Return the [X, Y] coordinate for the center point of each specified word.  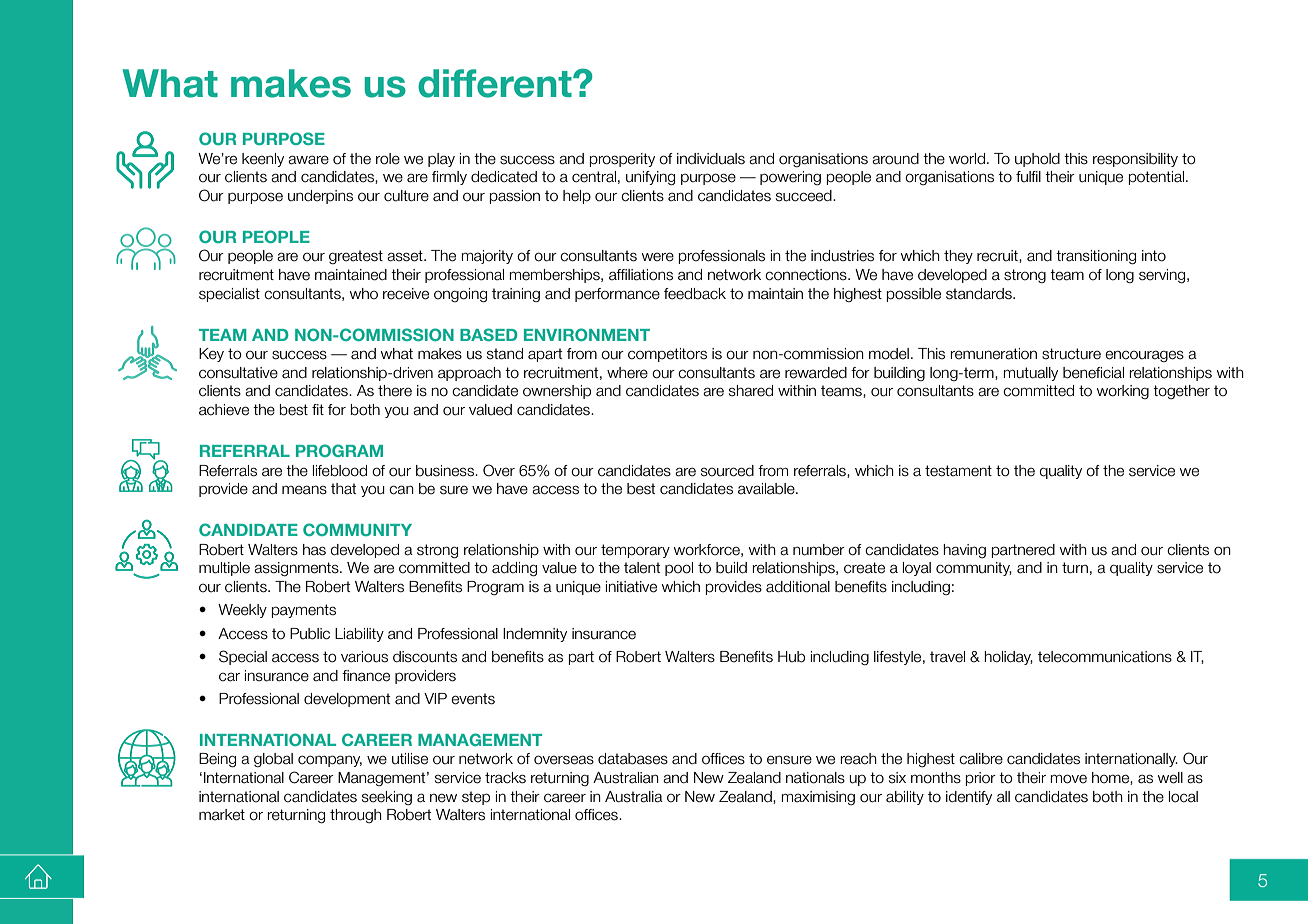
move [1069, 779]
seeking [387, 798]
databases [633, 759]
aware [308, 160]
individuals [711, 159]
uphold [1037, 160]
